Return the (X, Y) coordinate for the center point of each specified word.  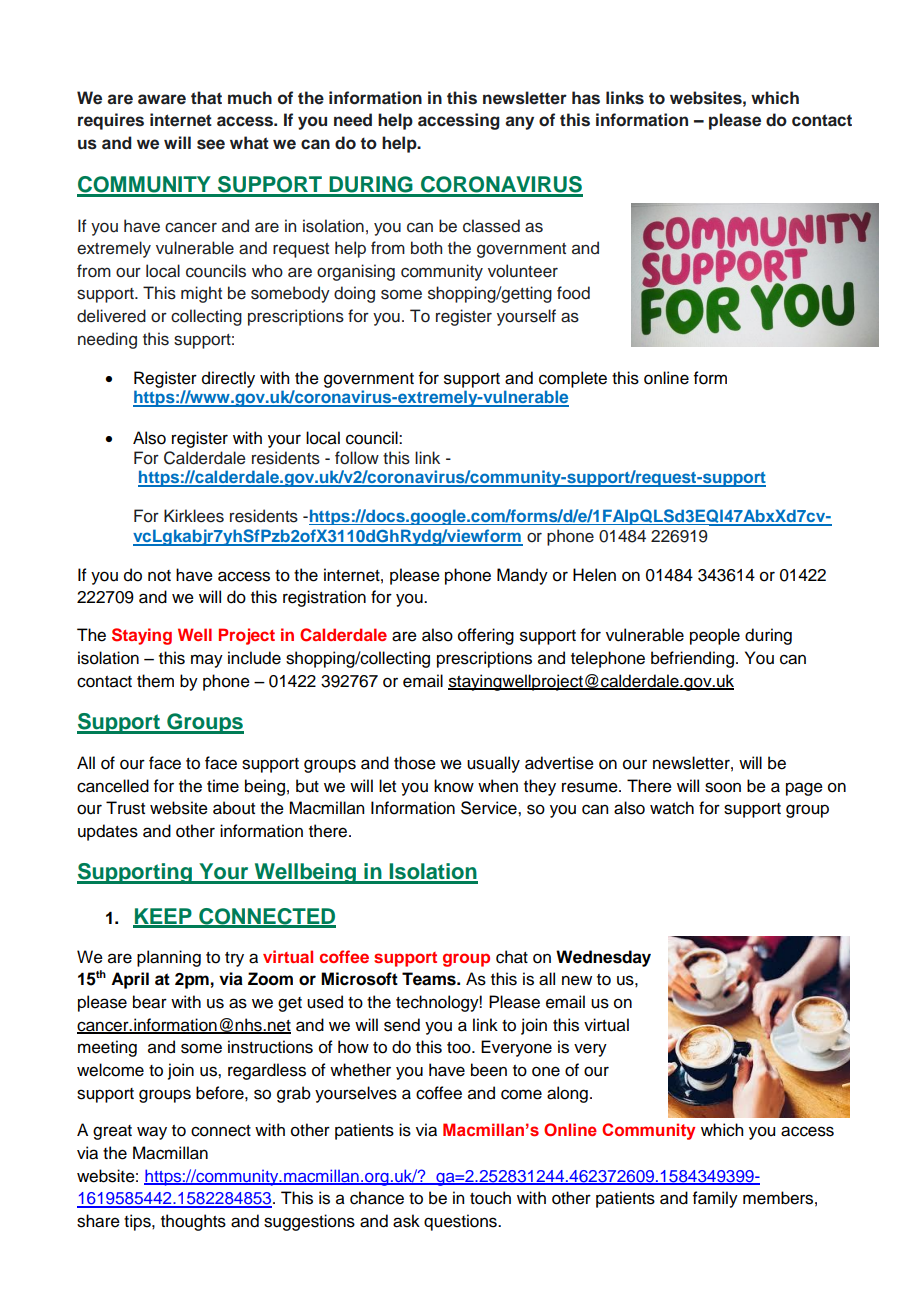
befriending (692, 659)
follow (357, 458)
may (207, 661)
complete (573, 379)
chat (512, 957)
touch (490, 1198)
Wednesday (603, 958)
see (211, 144)
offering (486, 636)
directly (228, 379)
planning (169, 958)
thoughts (193, 1222)
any (519, 123)
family (715, 1199)
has (586, 98)
